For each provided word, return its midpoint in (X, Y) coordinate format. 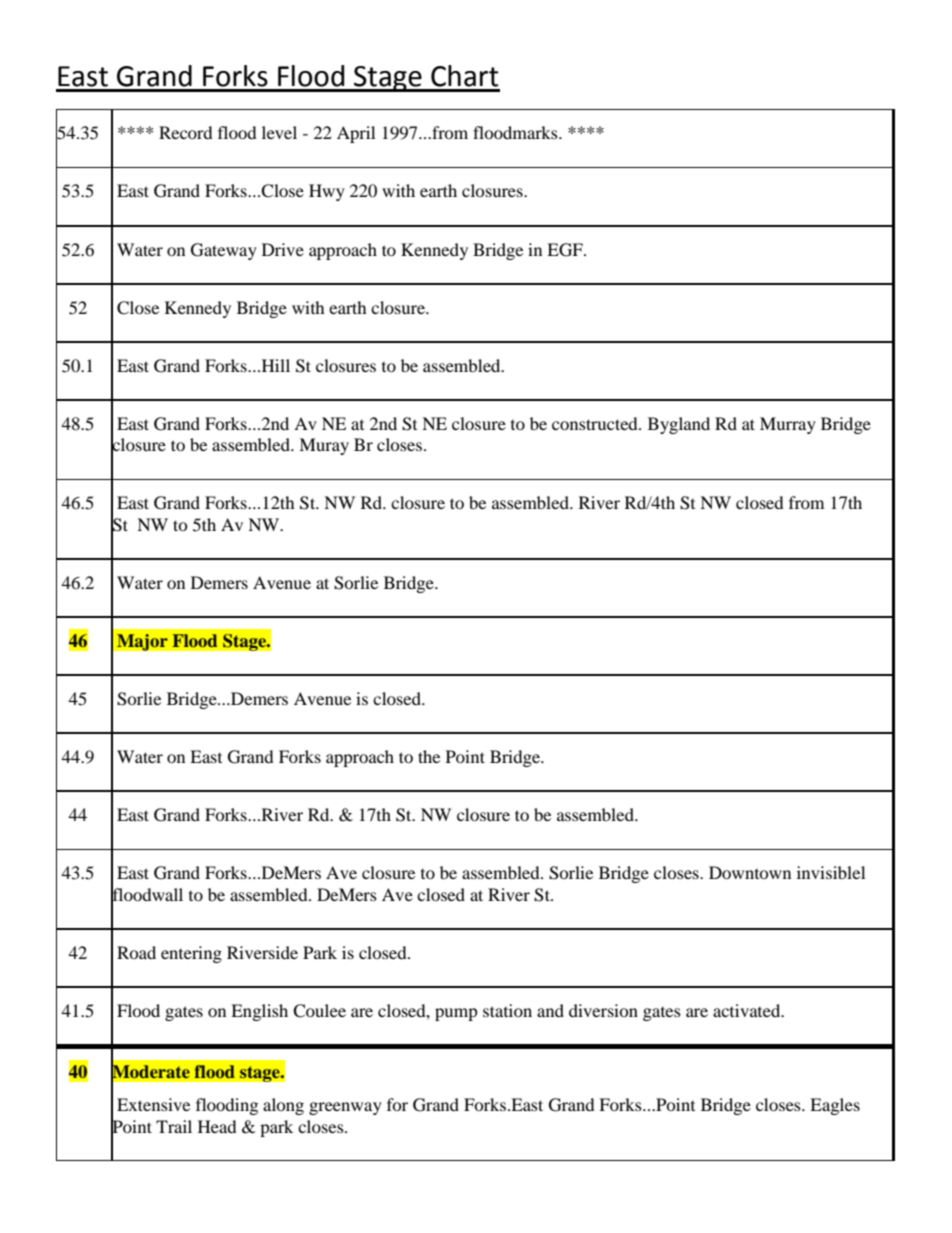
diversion (603, 1010)
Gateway (224, 251)
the (429, 756)
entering (191, 954)
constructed (596, 423)
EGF (566, 250)
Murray (788, 425)
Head (217, 1126)
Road (136, 952)
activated (748, 1010)
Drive (283, 249)
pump (456, 1014)
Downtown (750, 872)
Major (142, 642)
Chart (465, 76)
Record (186, 132)
